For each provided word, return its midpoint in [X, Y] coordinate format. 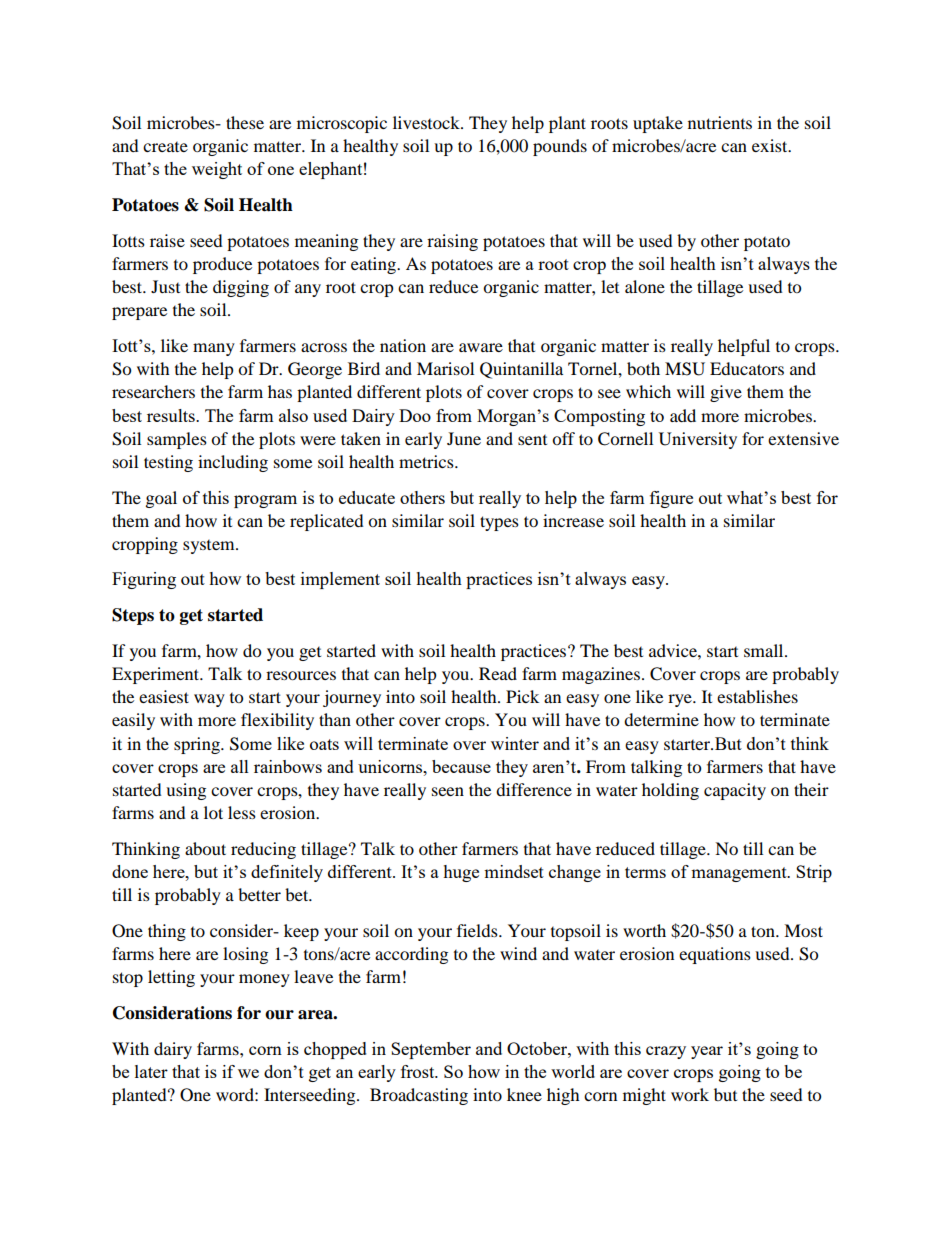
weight [217, 170]
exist [771, 145]
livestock [427, 122]
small [765, 650]
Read [498, 673]
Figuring [144, 580]
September [431, 1050]
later [151, 1071]
